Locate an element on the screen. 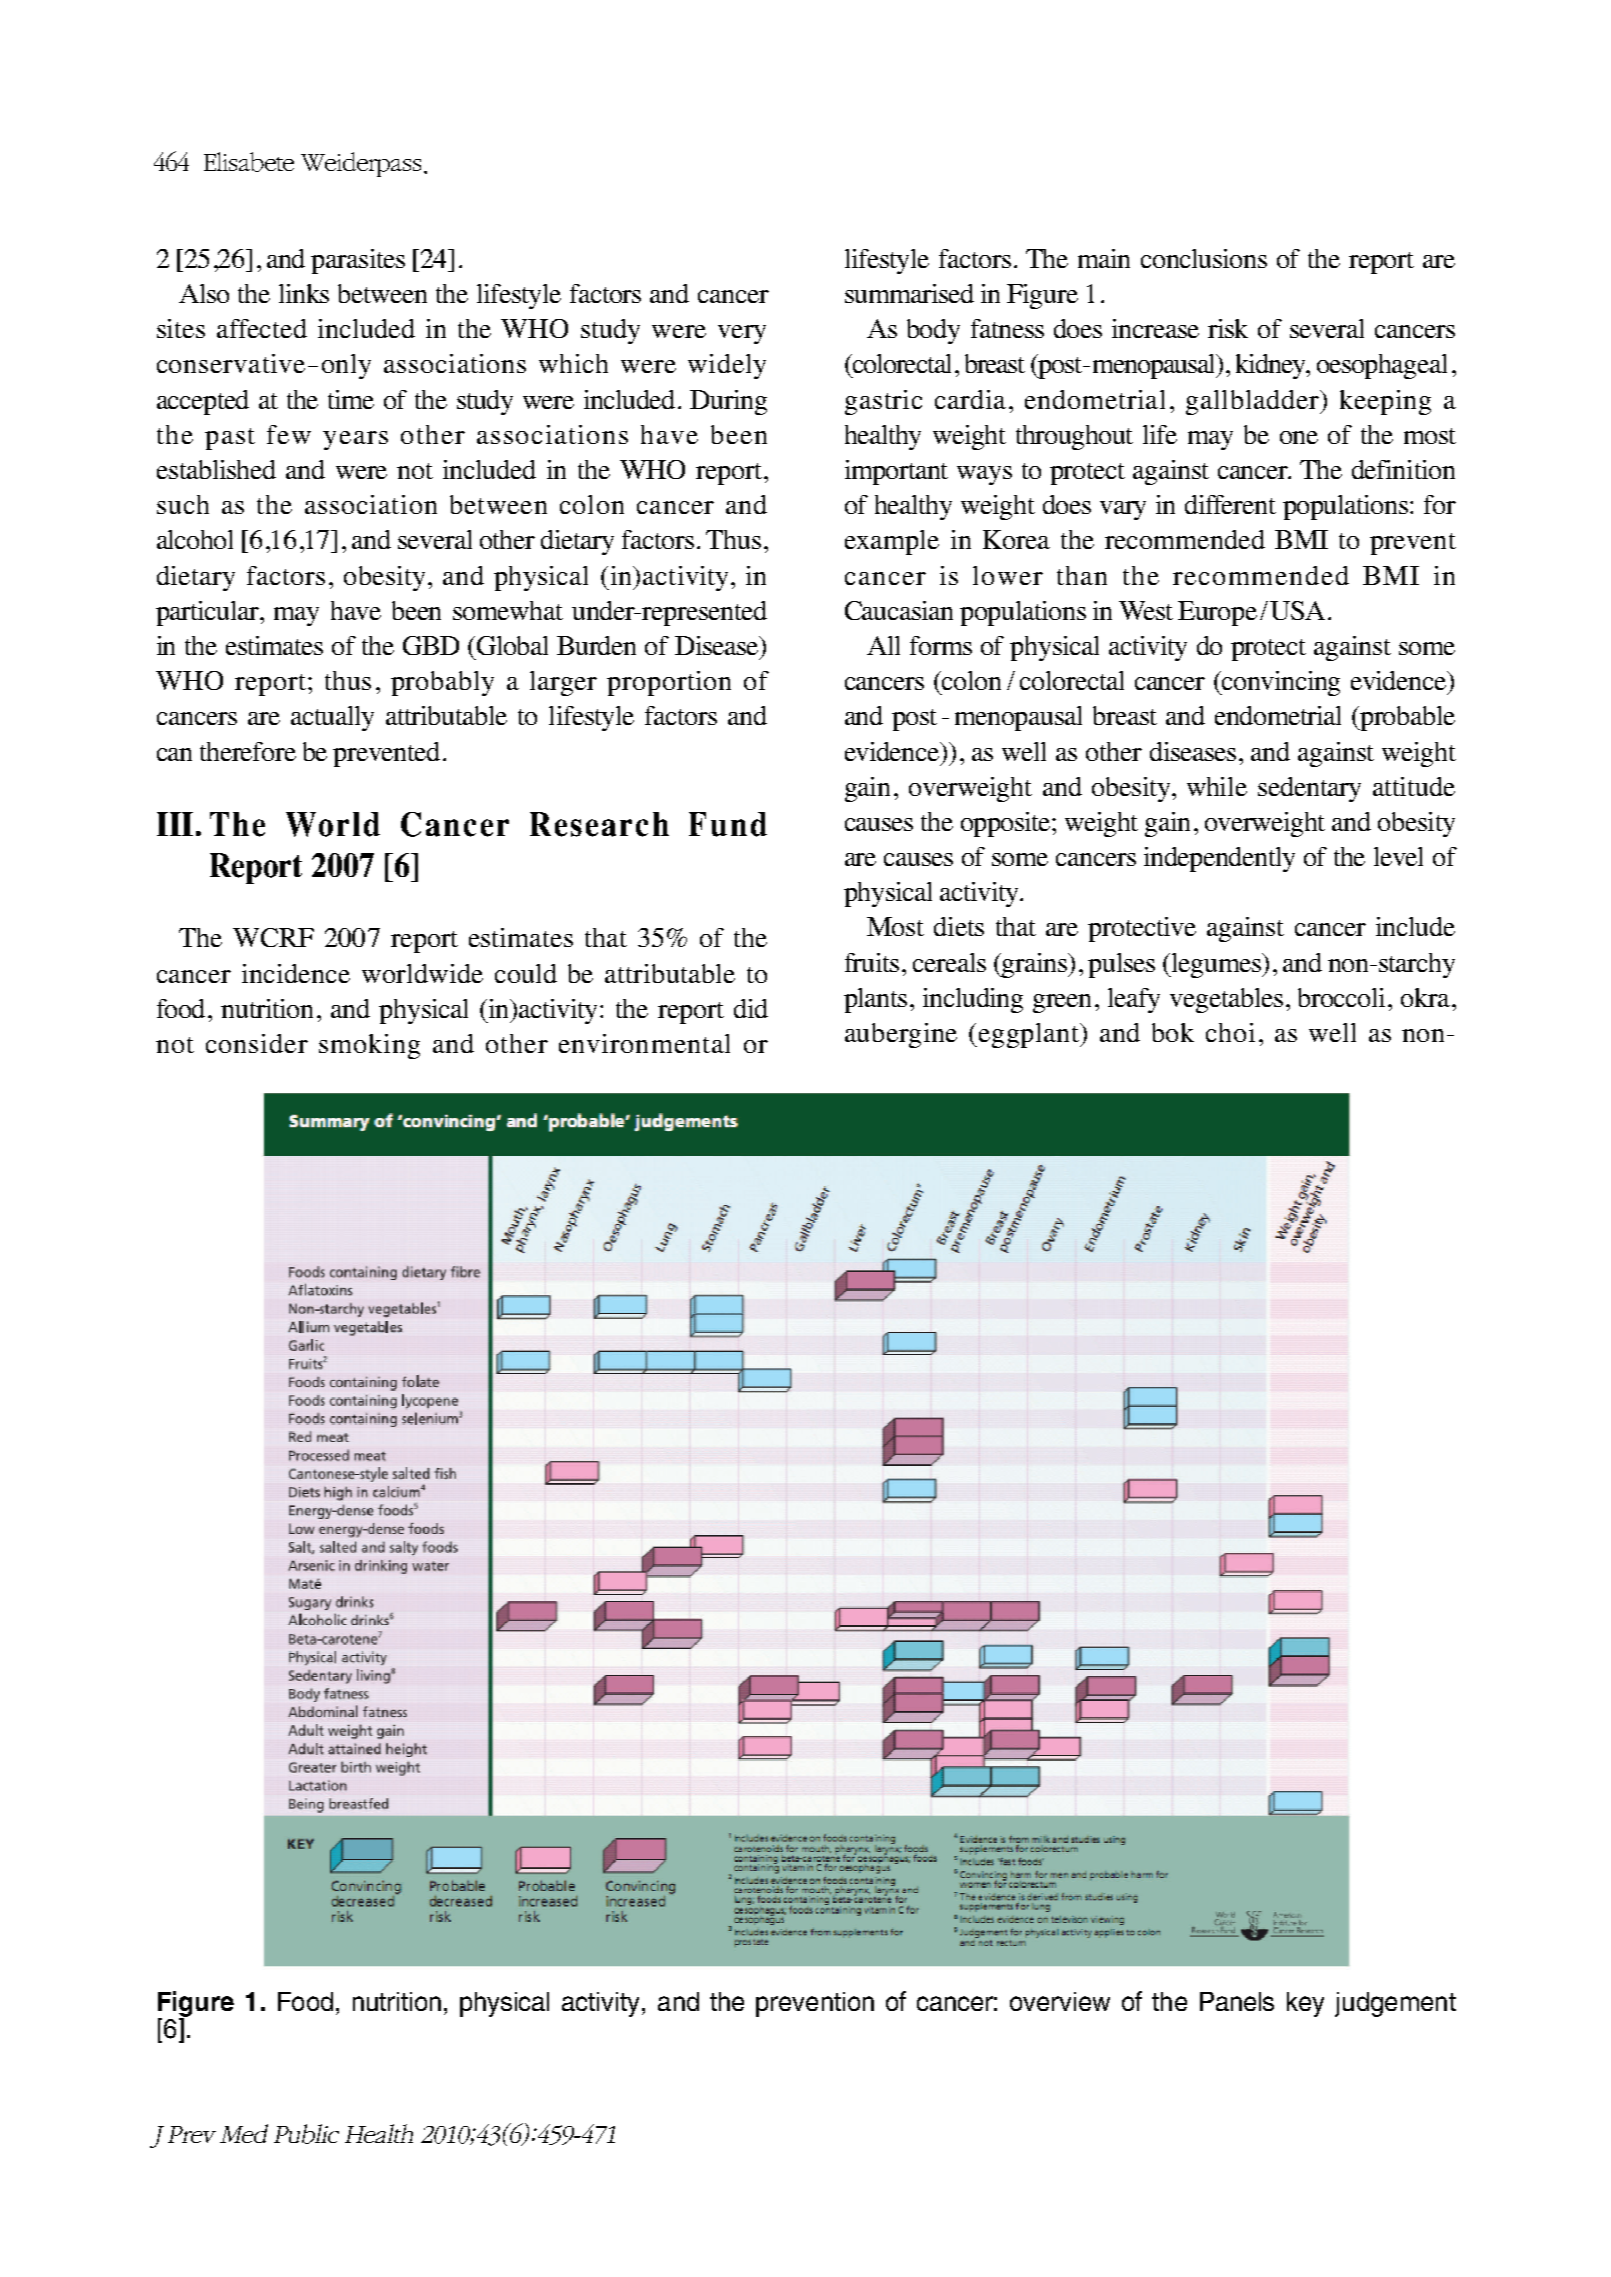  risk is located at coordinates (1228, 328).
